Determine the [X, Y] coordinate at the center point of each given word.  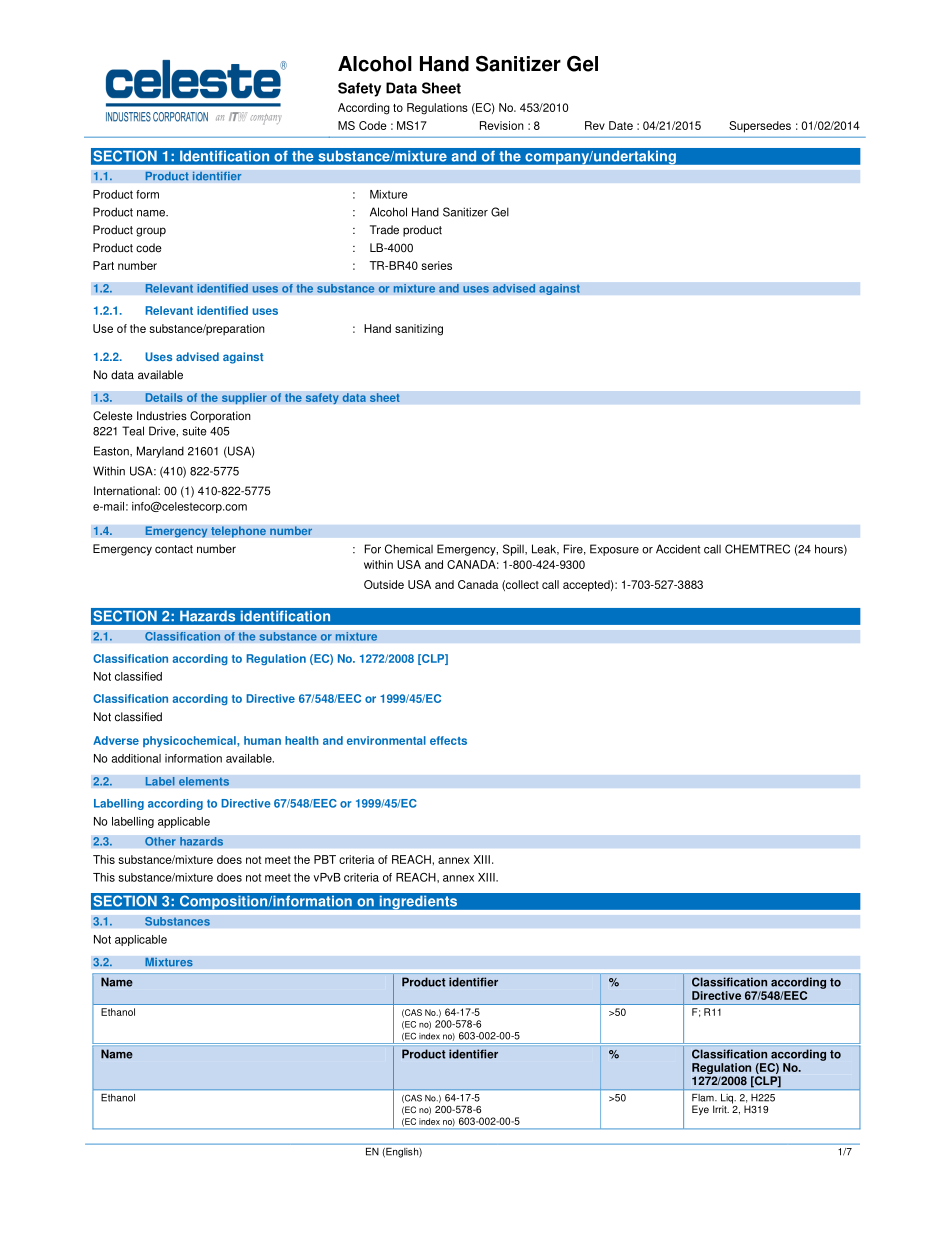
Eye [700, 1110]
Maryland [160, 452]
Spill [514, 550]
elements [204, 781]
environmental [386, 740]
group [151, 232]
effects [448, 740]
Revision [502, 125]
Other [160, 841]
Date [621, 125]
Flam [704, 1098]
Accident [678, 549]
